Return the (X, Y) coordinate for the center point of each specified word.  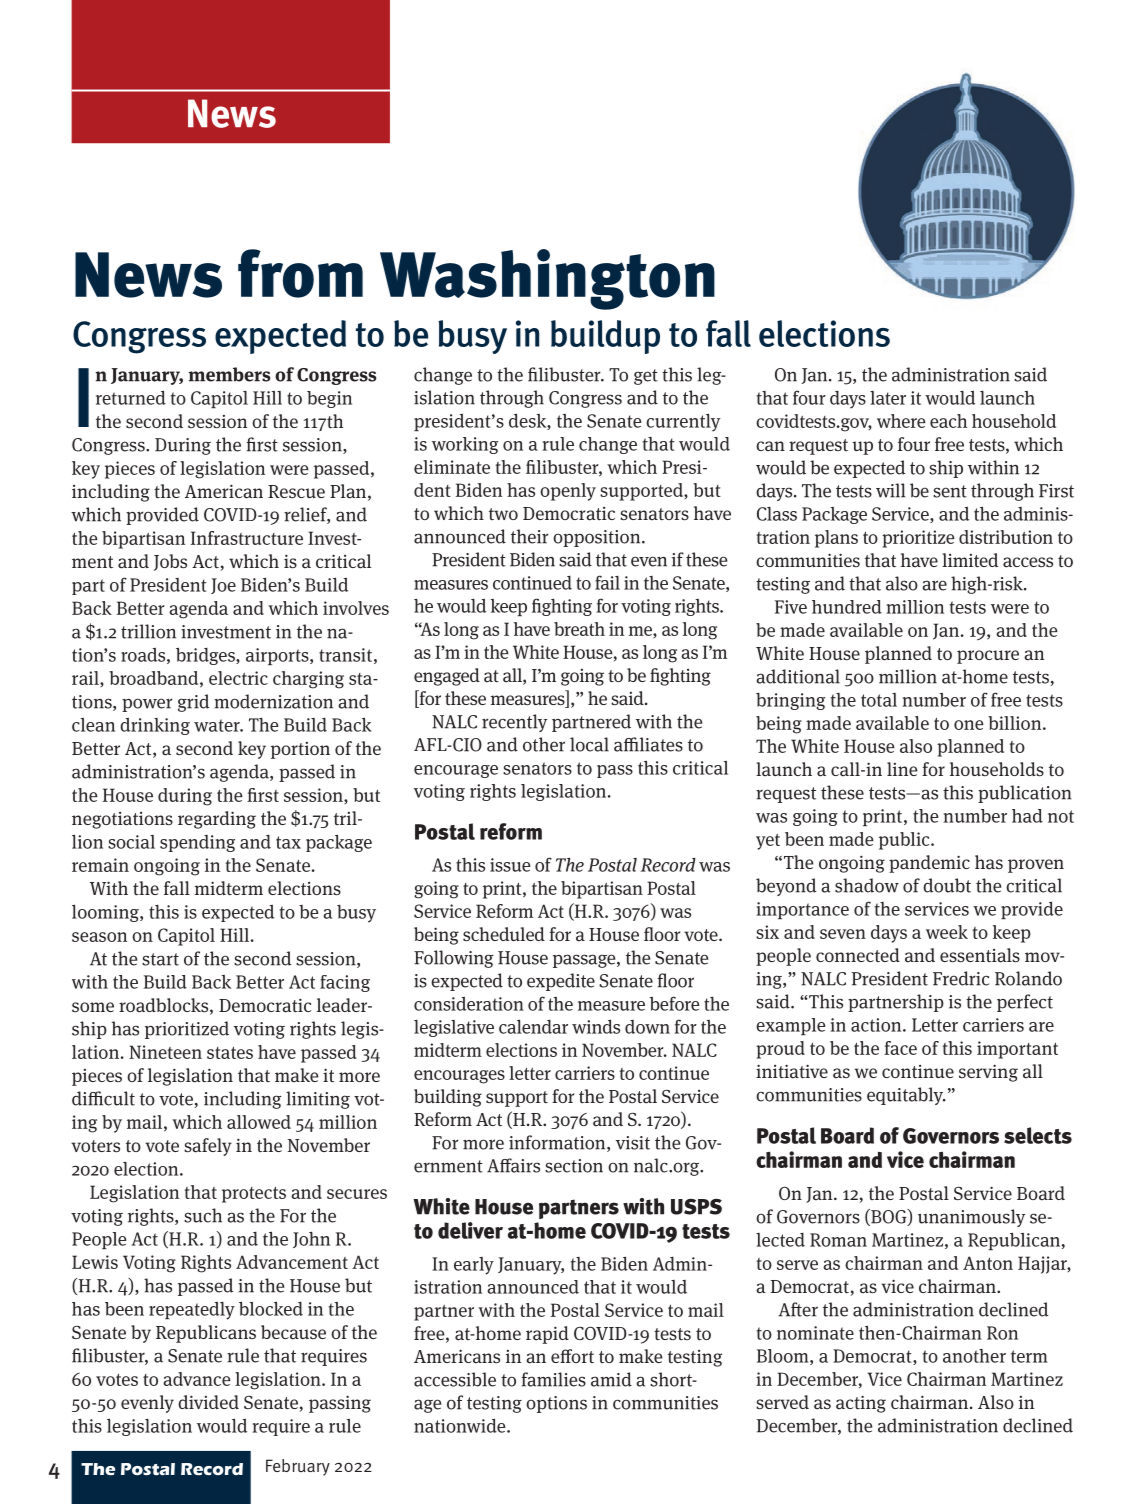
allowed (259, 1122)
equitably (906, 1096)
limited (970, 560)
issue (510, 865)
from (300, 273)
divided (208, 1402)
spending (197, 843)
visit (633, 1143)
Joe (223, 586)
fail (607, 582)
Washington (547, 279)
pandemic (929, 864)
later (888, 398)
